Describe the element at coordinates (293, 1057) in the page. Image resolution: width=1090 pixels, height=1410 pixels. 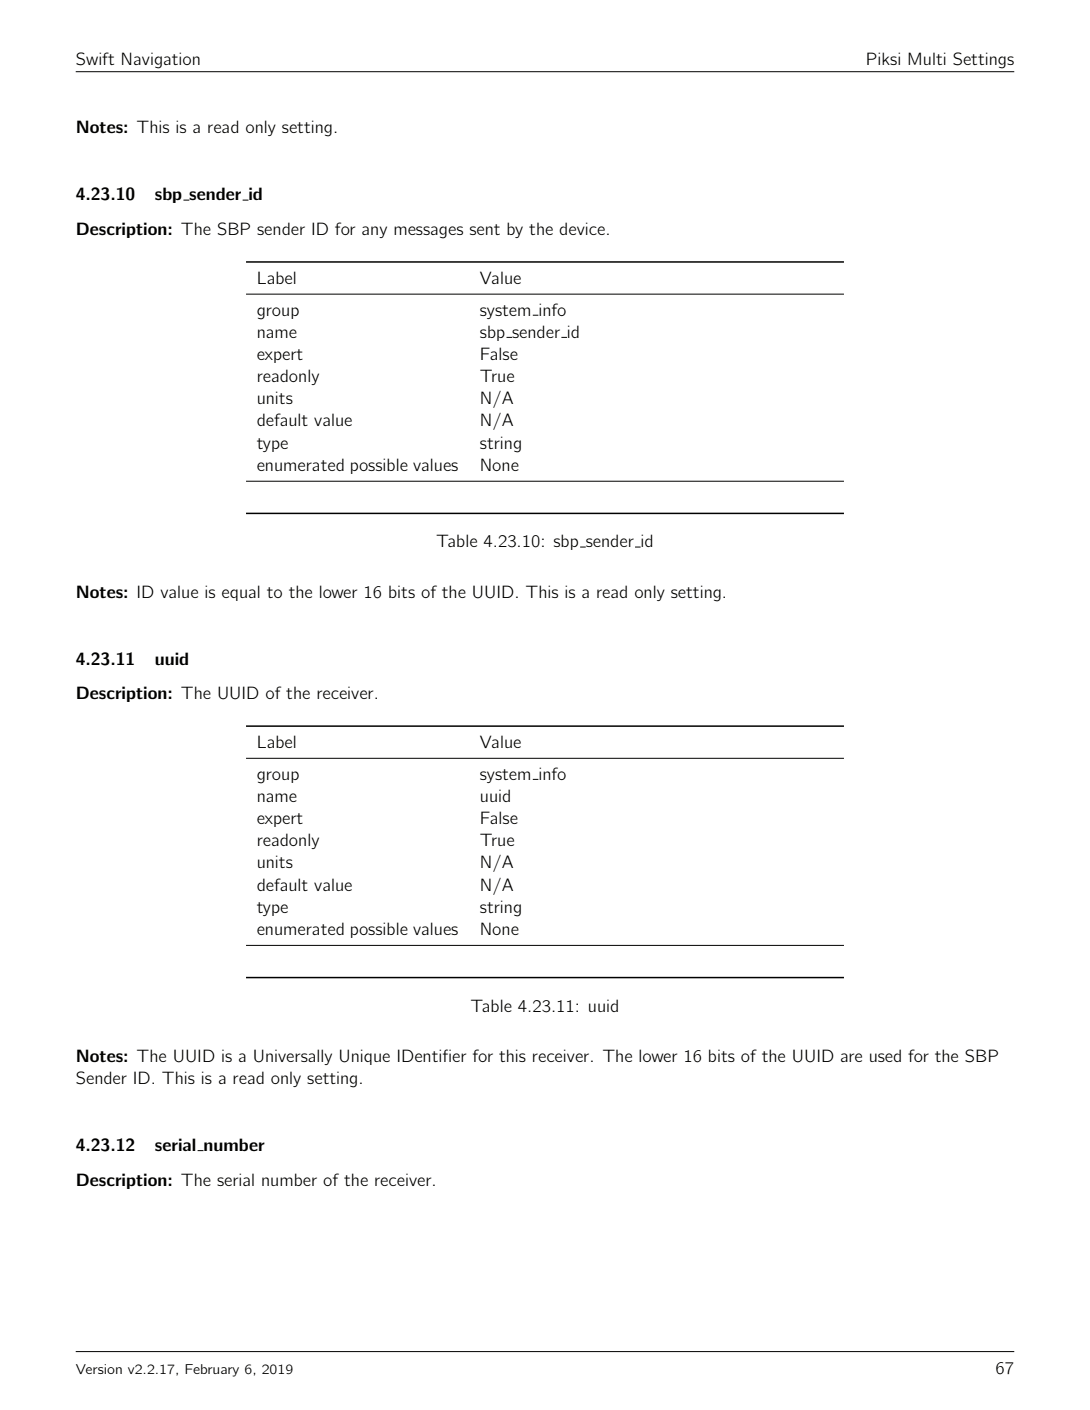
I see `Universally` at that location.
